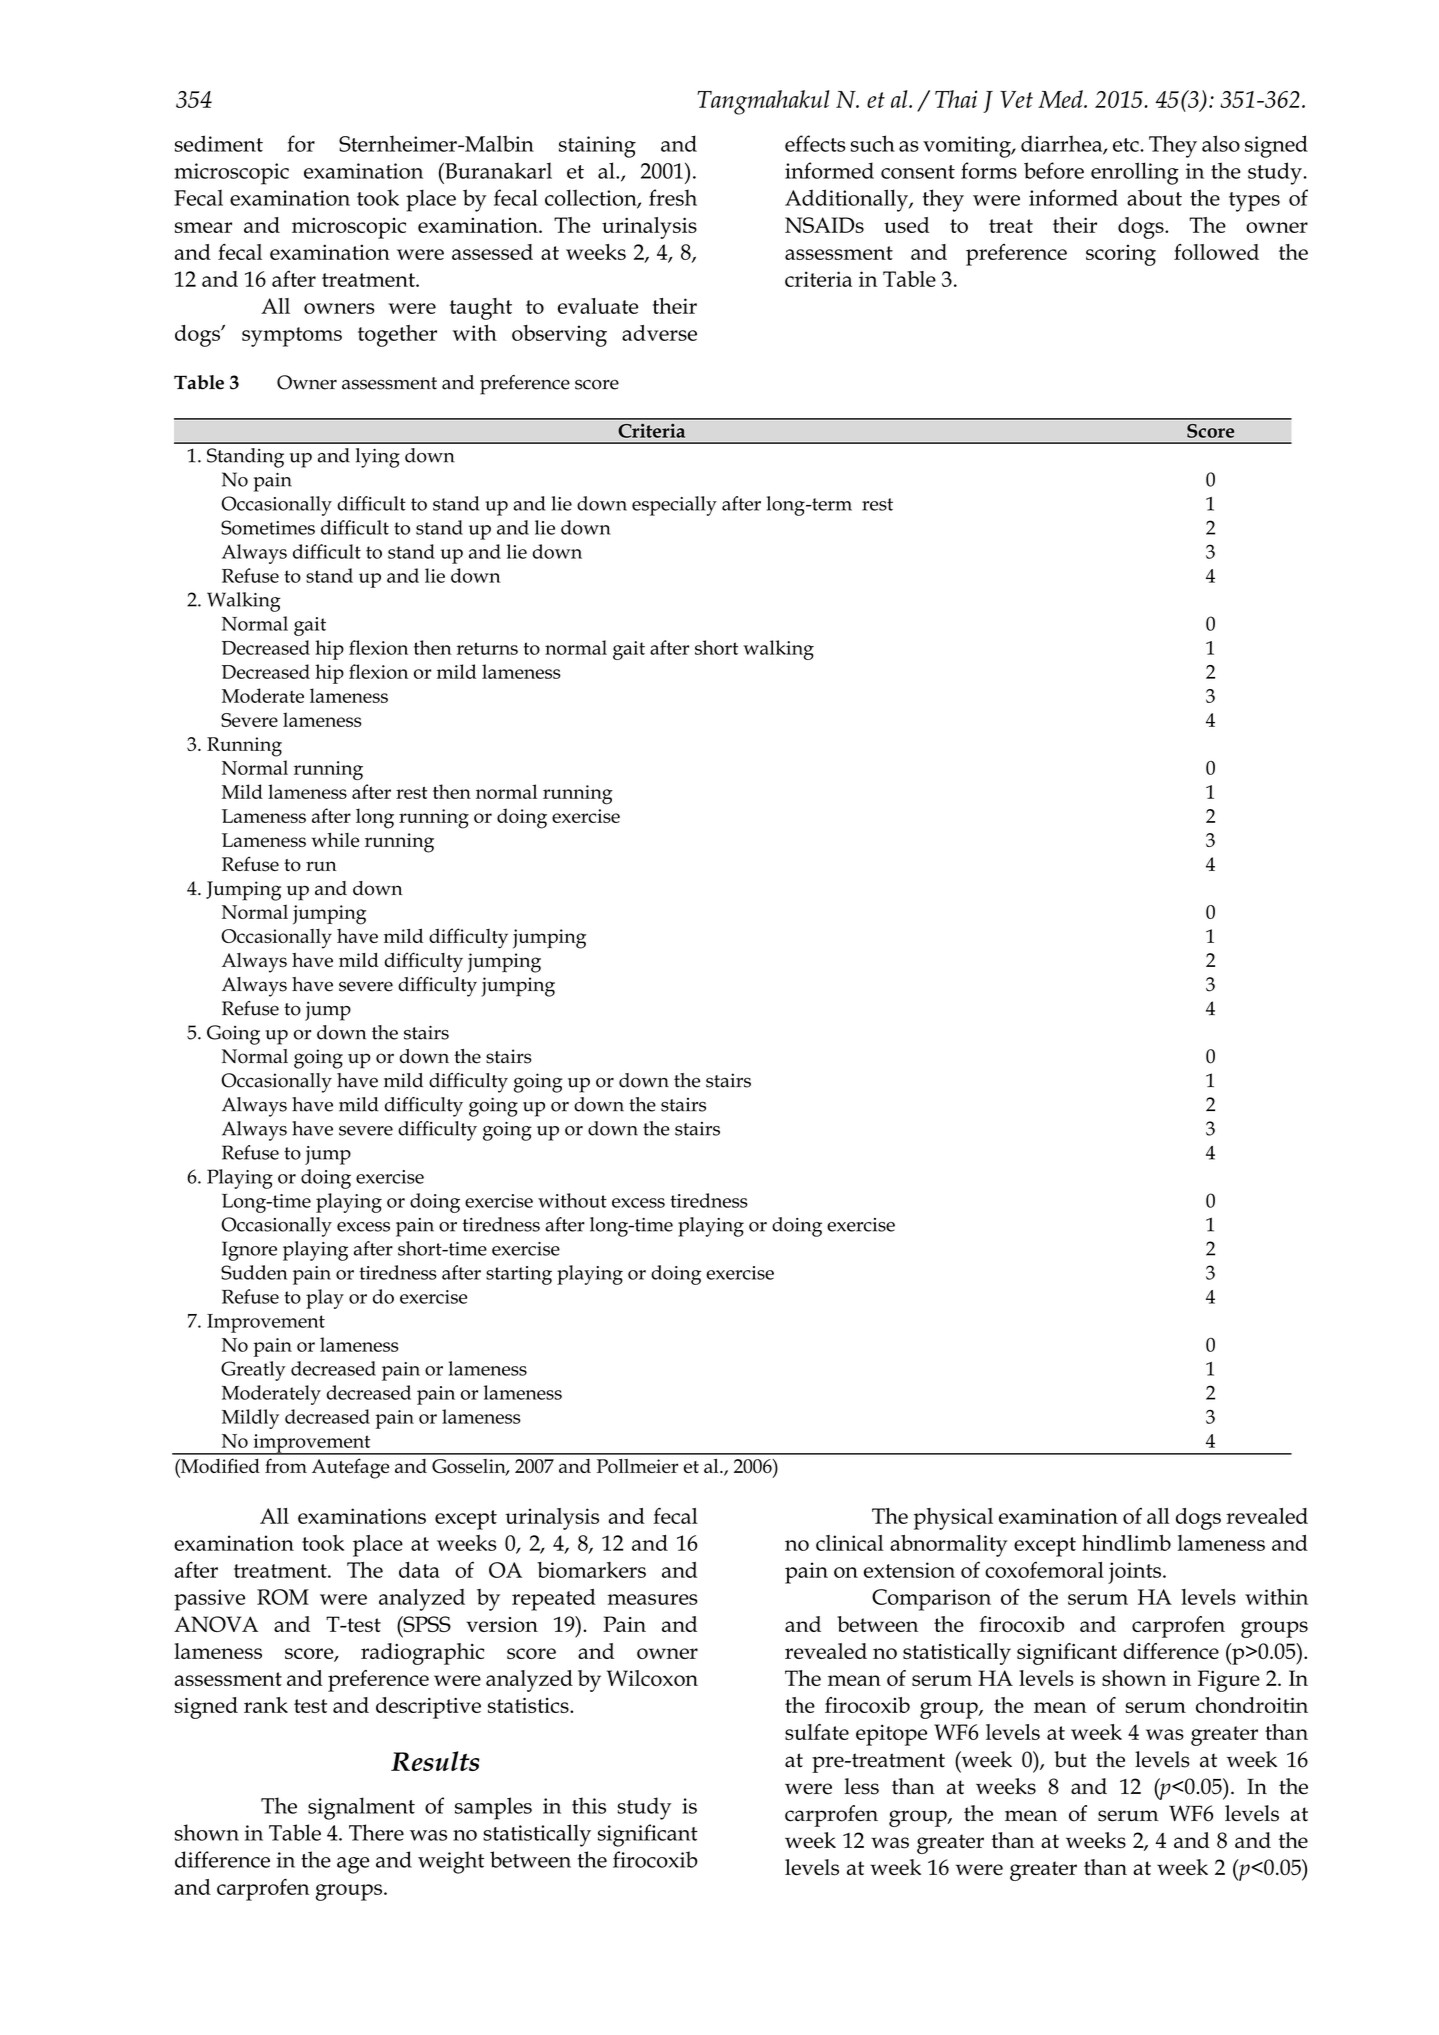 This image has width=1439, height=2035. Describe the element at coordinates (254, 1272) in the image. I see `Sudden` at that location.
